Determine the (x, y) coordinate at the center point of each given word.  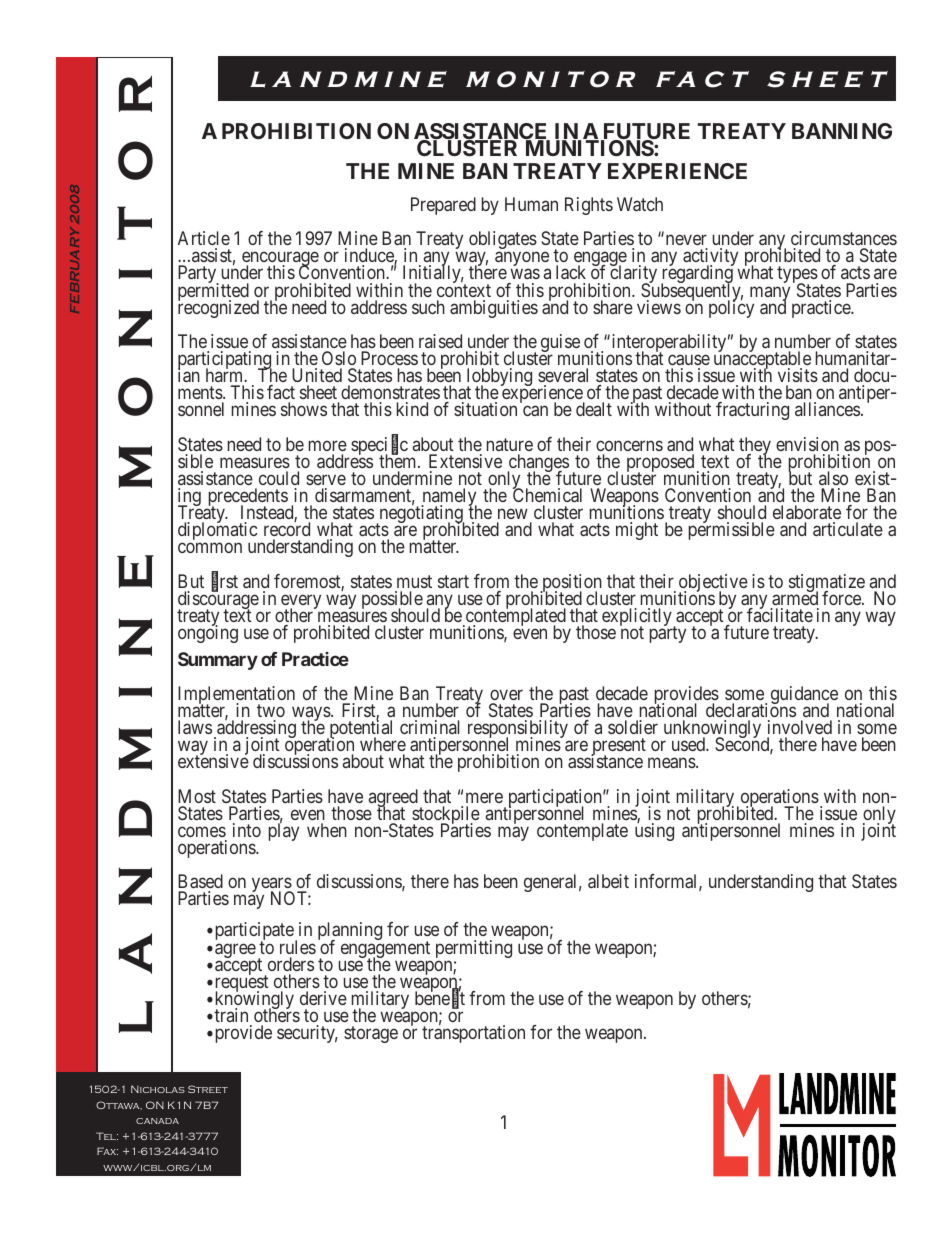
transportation (473, 1033)
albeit (608, 881)
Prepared (443, 206)
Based (200, 881)
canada (157, 1121)
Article (204, 238)
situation (485, 409)
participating (225, 361)
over (506, 694)
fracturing (752, 411)
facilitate (780, 614)
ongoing (208, 633)
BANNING (842, 131)
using (654, 831)
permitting (474, 950)
